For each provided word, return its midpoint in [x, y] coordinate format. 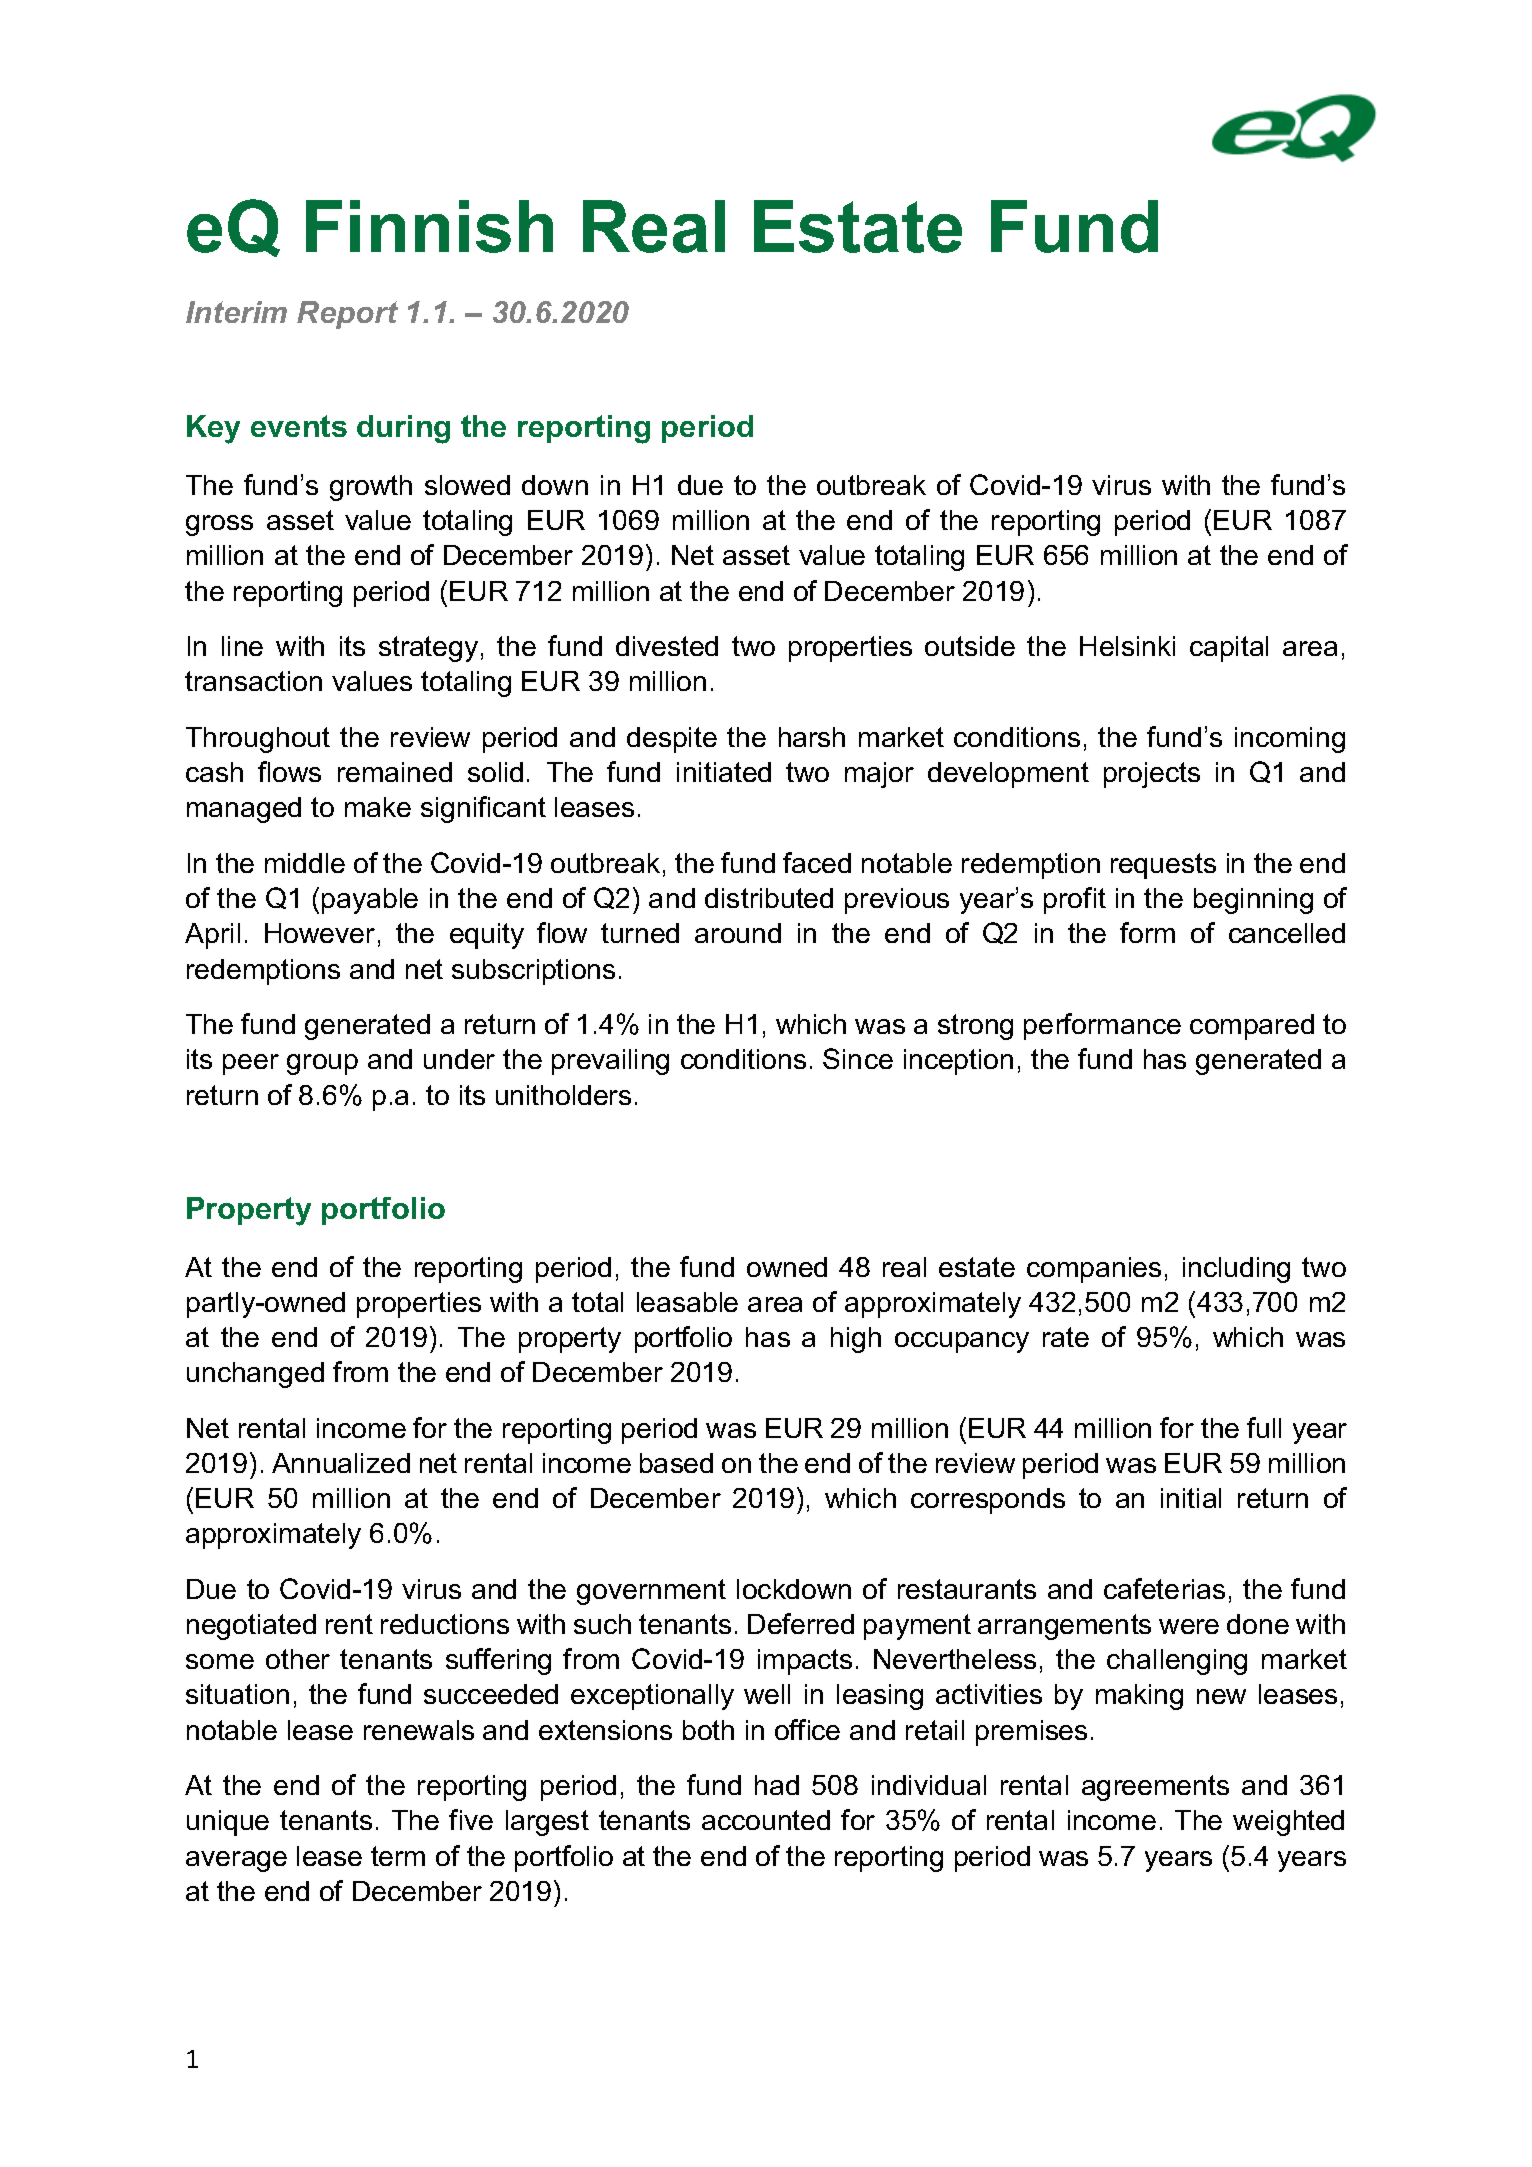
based [676, 1463]
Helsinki [1127, 646]
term [398, 1856]
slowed [467, 485]
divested [667, 646]
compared [1252, 1027]
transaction [253, 681]
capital [1229, 649]
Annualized [341, 1463]
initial [1191, 1498]
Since [858, 1058]
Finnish [429, 226]
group [322, 1064]
